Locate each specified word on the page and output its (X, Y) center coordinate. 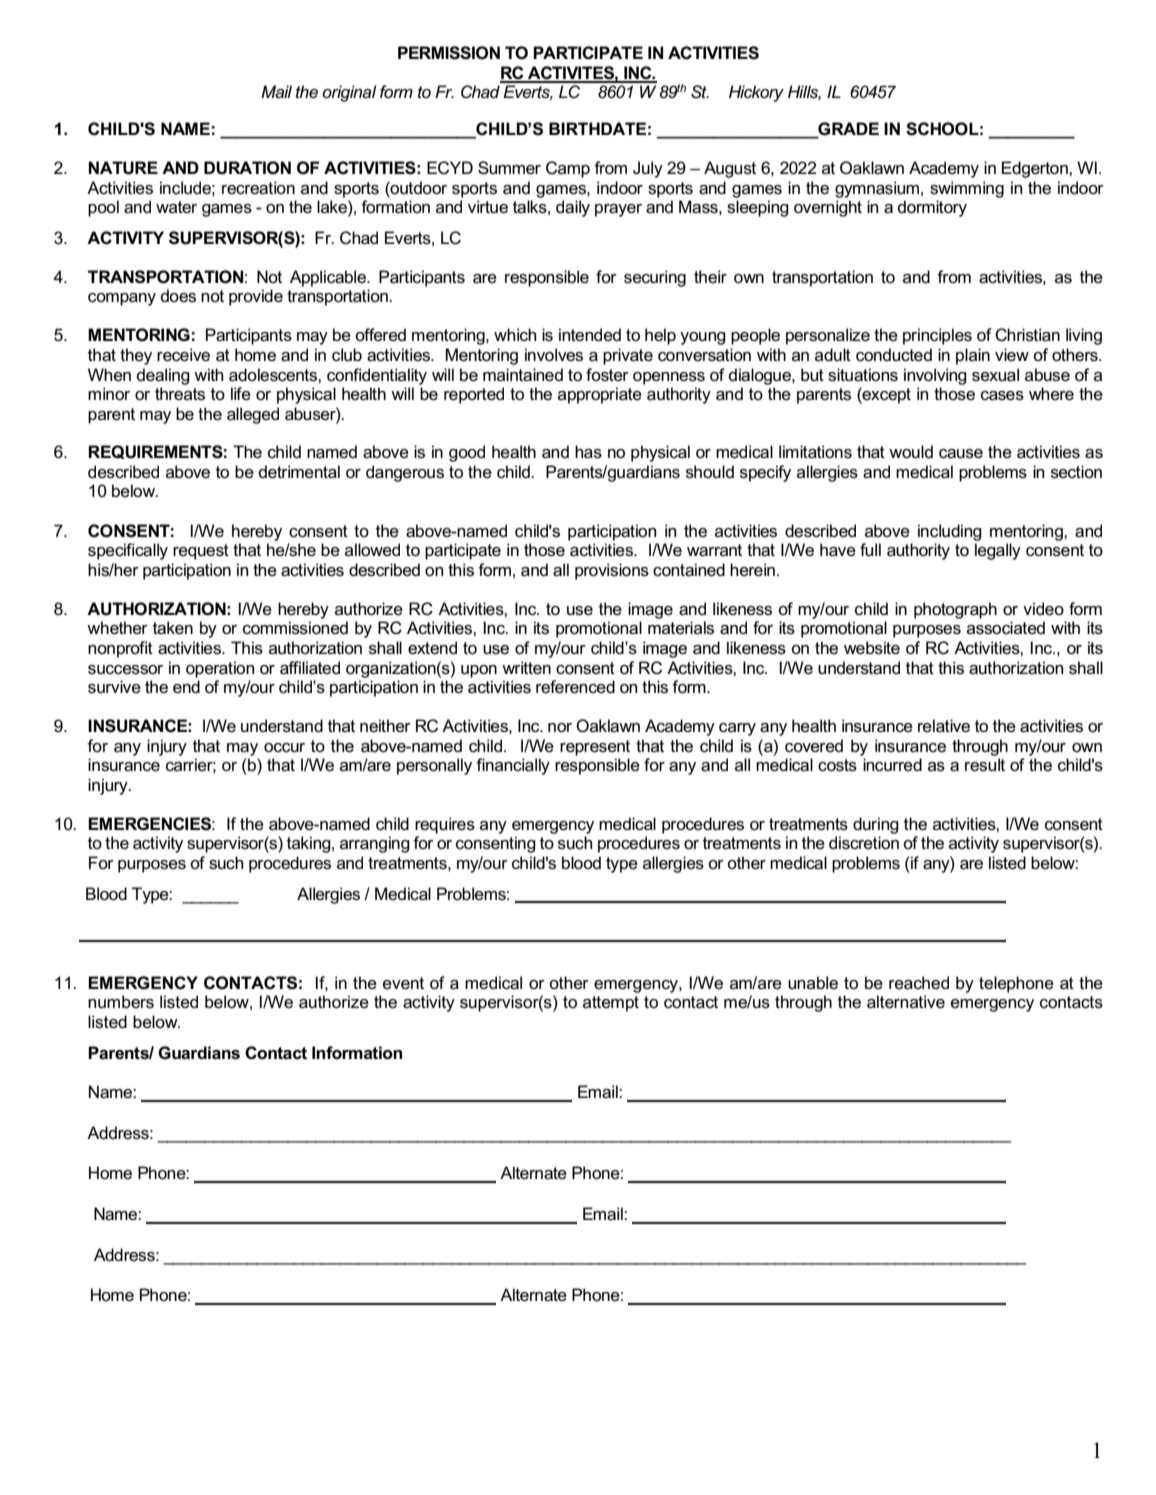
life (241, 394)
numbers (121, 1002)
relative (944, 726)
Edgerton (1036, 169)
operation (220, 669)
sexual (995, 375)
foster (607, 375)
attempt (611, 1004)
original (349, 93)
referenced (575, 687)
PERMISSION (449, 53)
